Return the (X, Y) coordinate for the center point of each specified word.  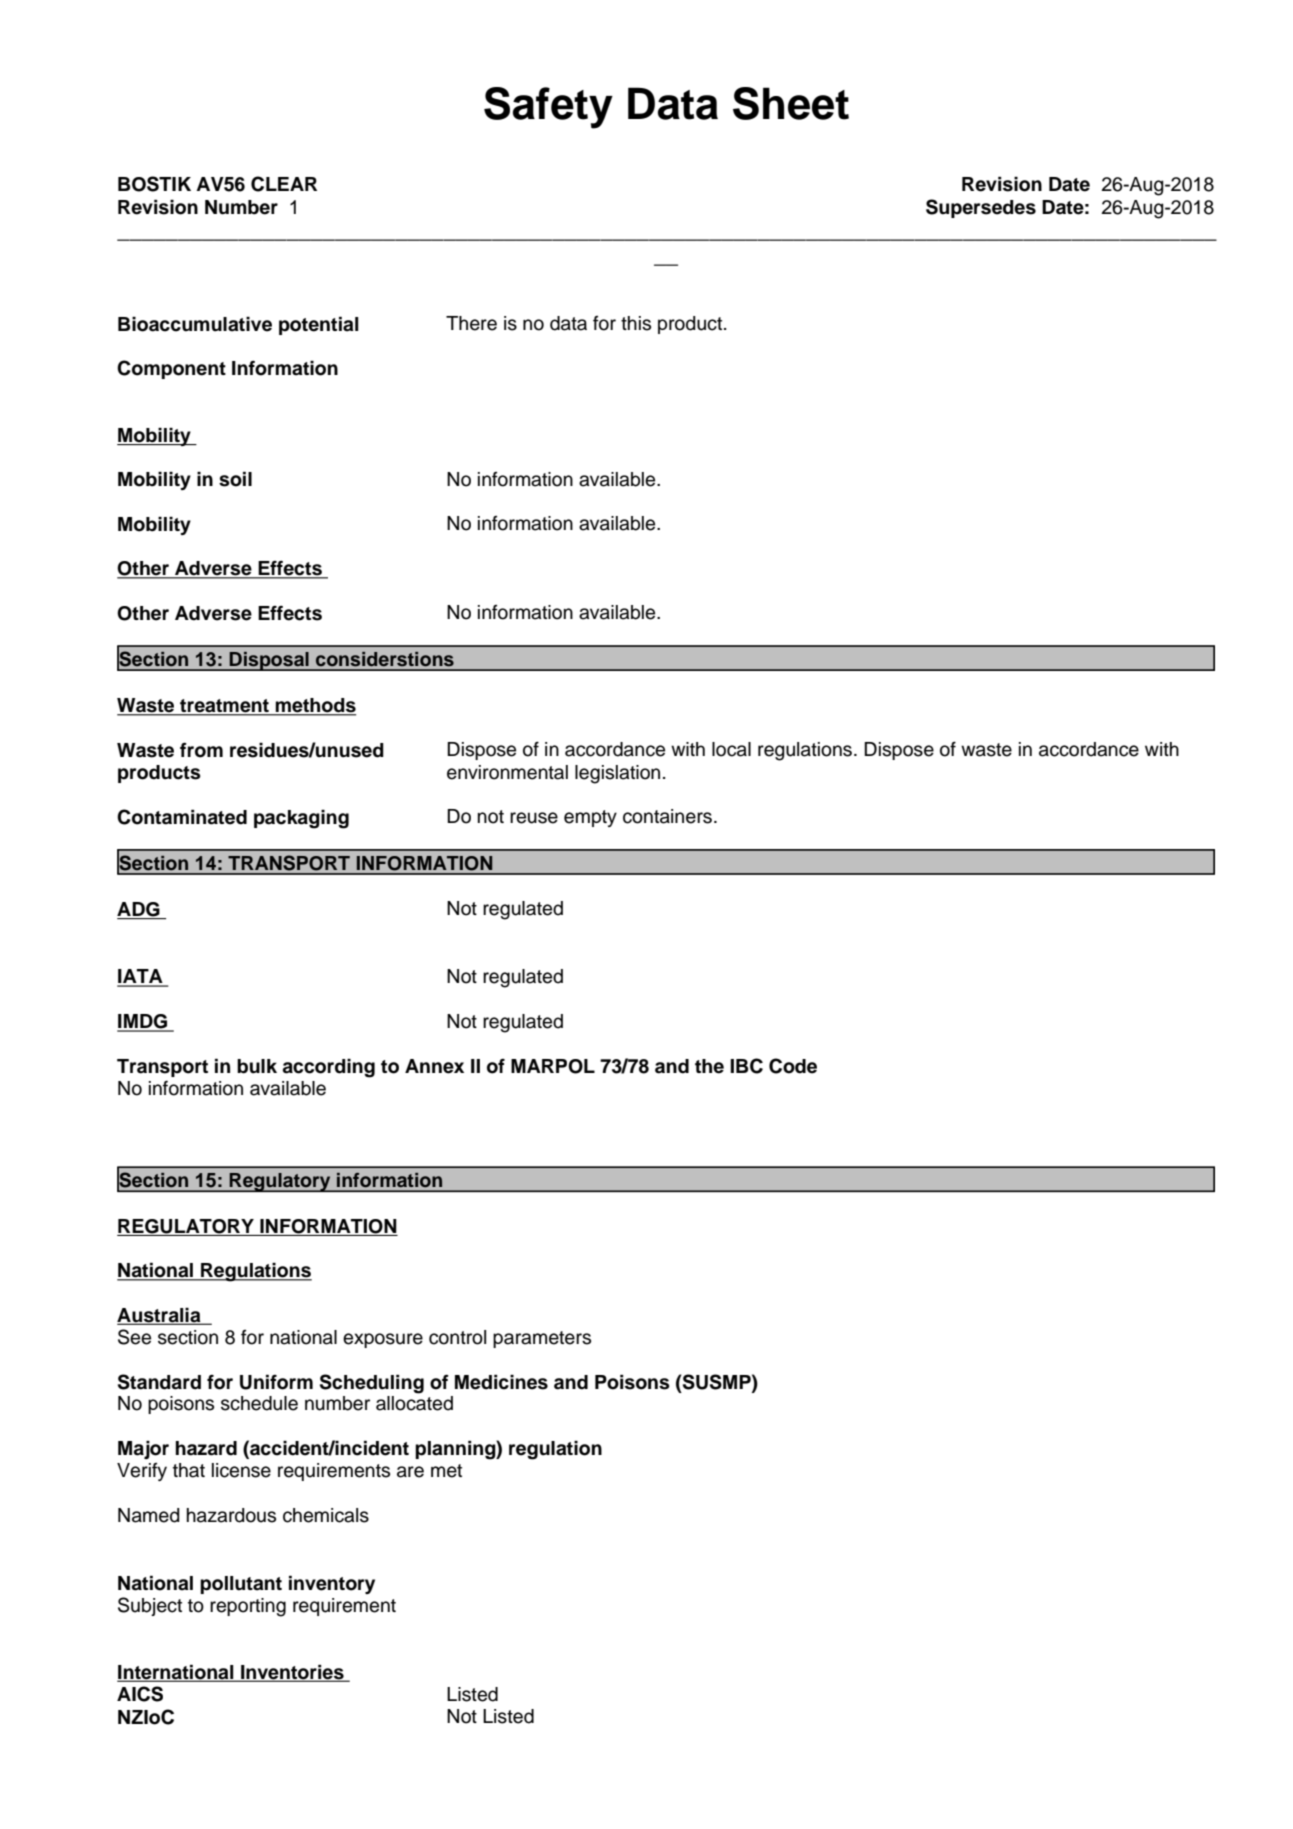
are (410, 1472)
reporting (248, 1607)
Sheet (791, 103)
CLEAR (284, 184)
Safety (548, 108)
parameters (542, 1339)
